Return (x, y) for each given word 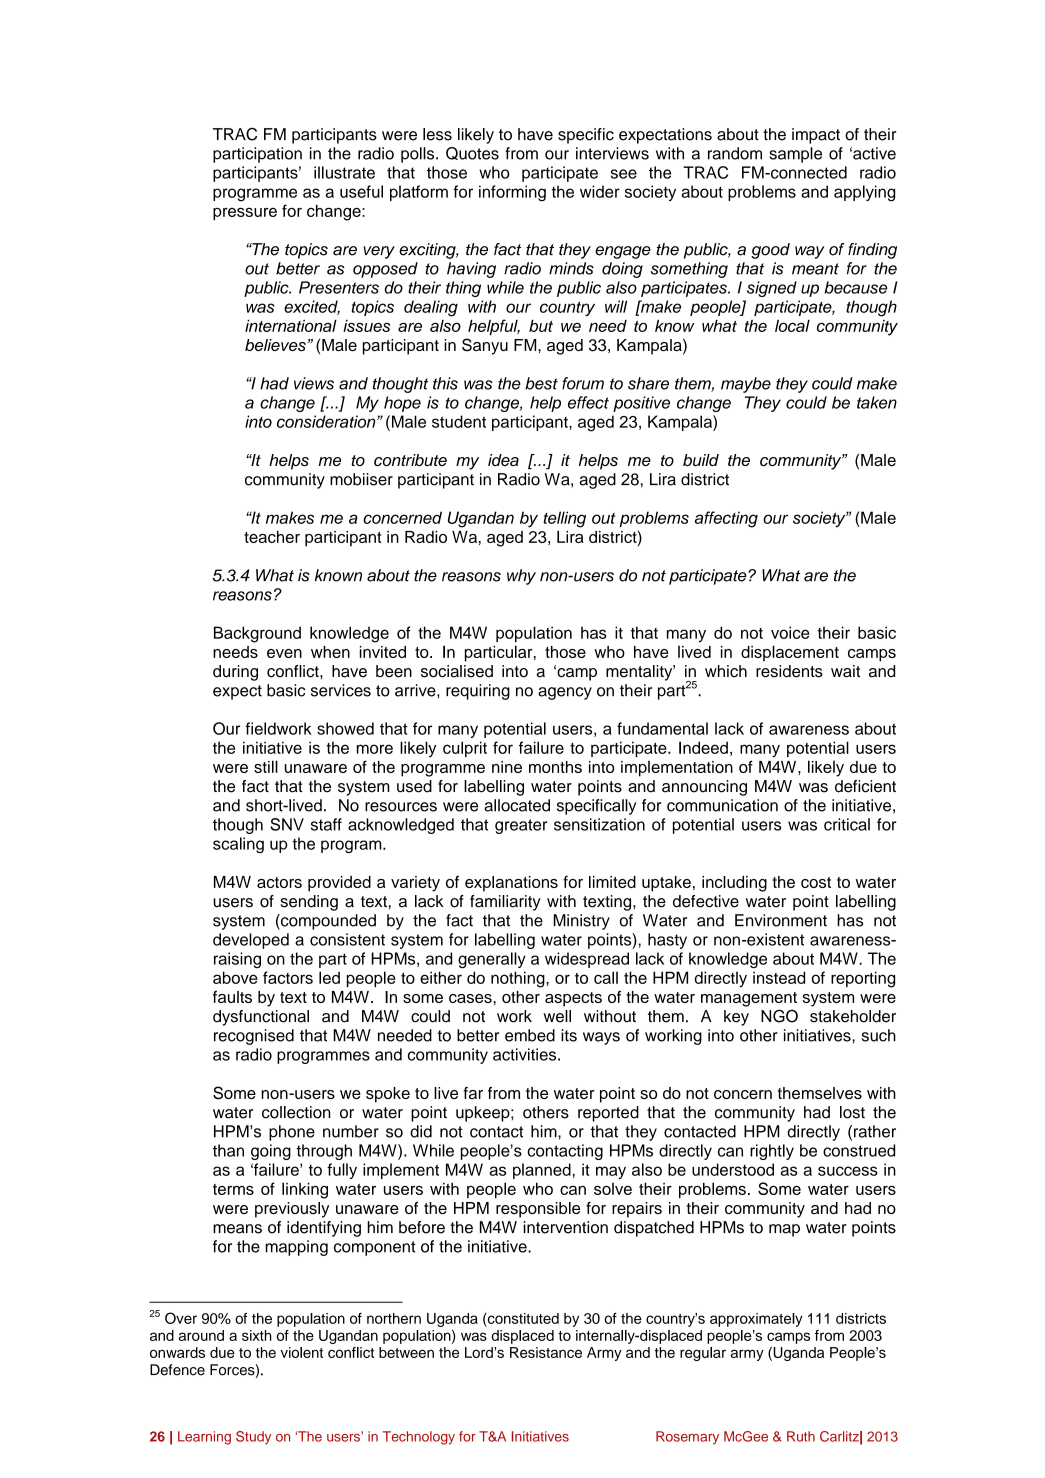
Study (253, 1438)
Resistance (546, 1352)
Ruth (801, 1436)
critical (847, 824)
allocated (517, 805)
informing (512, 193)
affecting (726, 519)
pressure (245, 214)
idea (503, 460)
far (473, 1093)
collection (296, 1112)
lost (852, 1112)
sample (795, 155)
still (266, 766)
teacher (272, 537)
